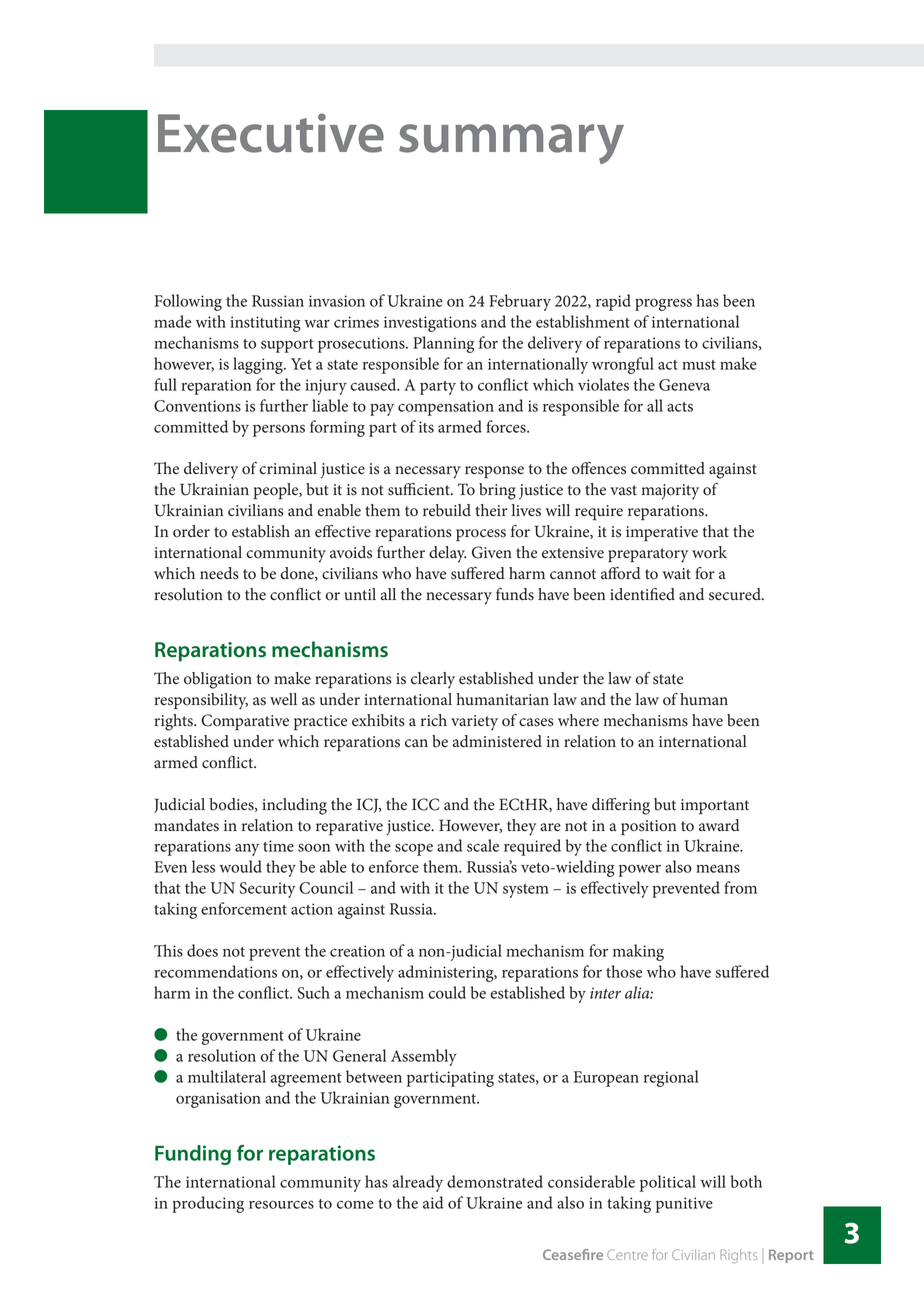 The image size is (924, 1308). What do you see at coordinates (663, 304) in the image?
I see `progress` at bounding box center [663, 304].
